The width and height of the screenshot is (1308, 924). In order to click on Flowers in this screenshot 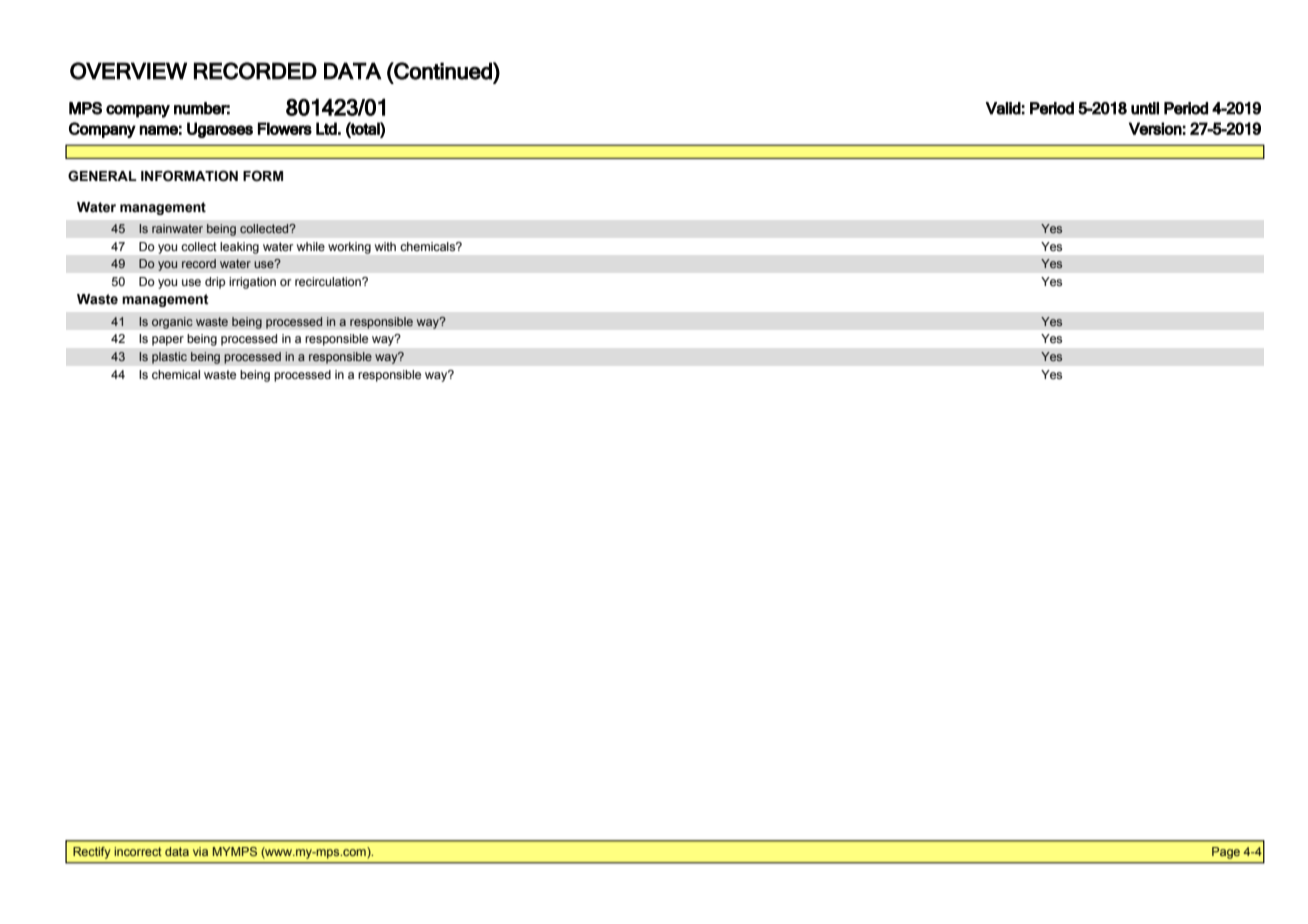, I will do `click(285, 128)`.
